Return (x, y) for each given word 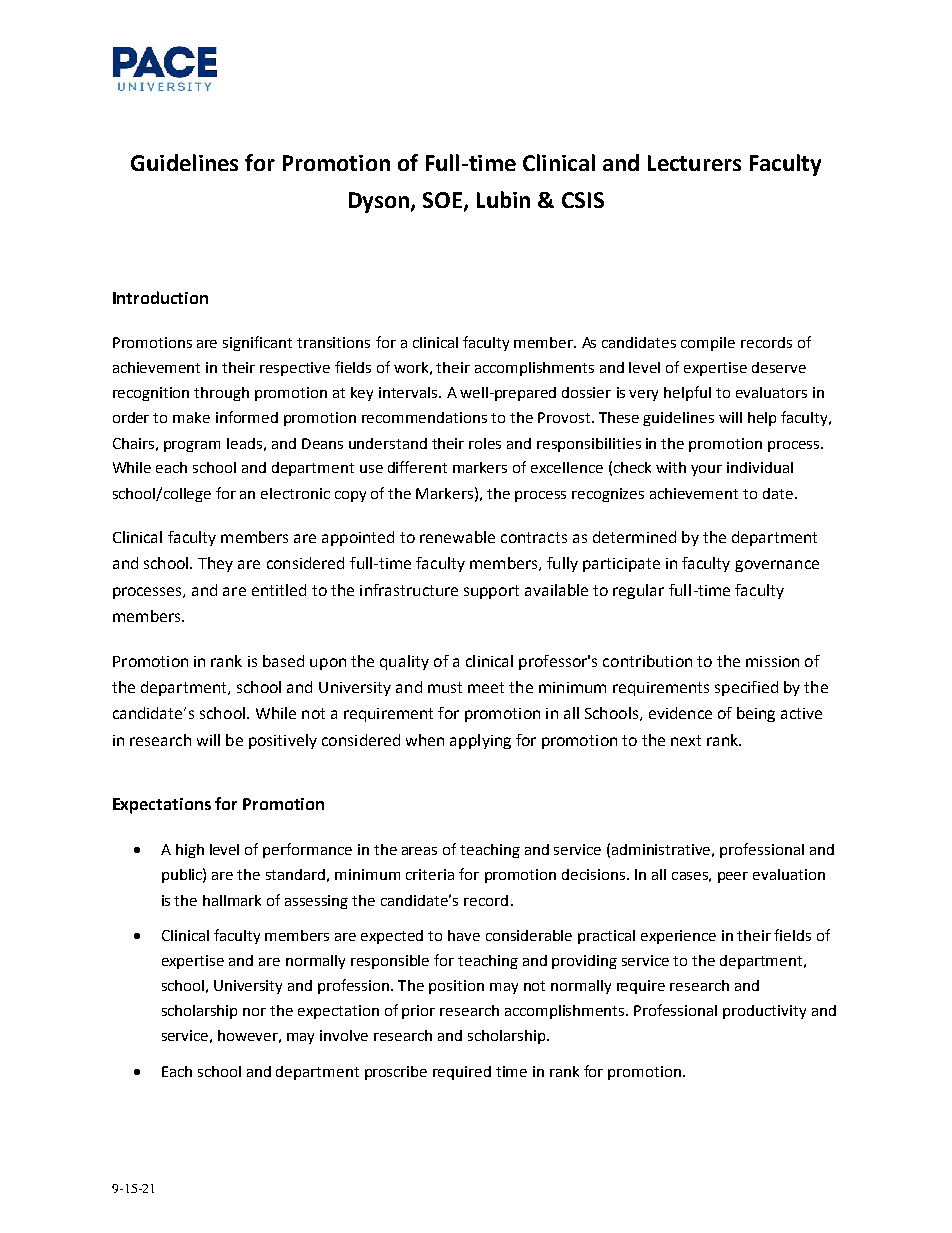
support (491, 592)
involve (344, 1035)
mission (772, 661)
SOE (444, 201)
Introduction (160, 297)
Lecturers (694, 163)
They (215, 564)
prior (418, 1012)
